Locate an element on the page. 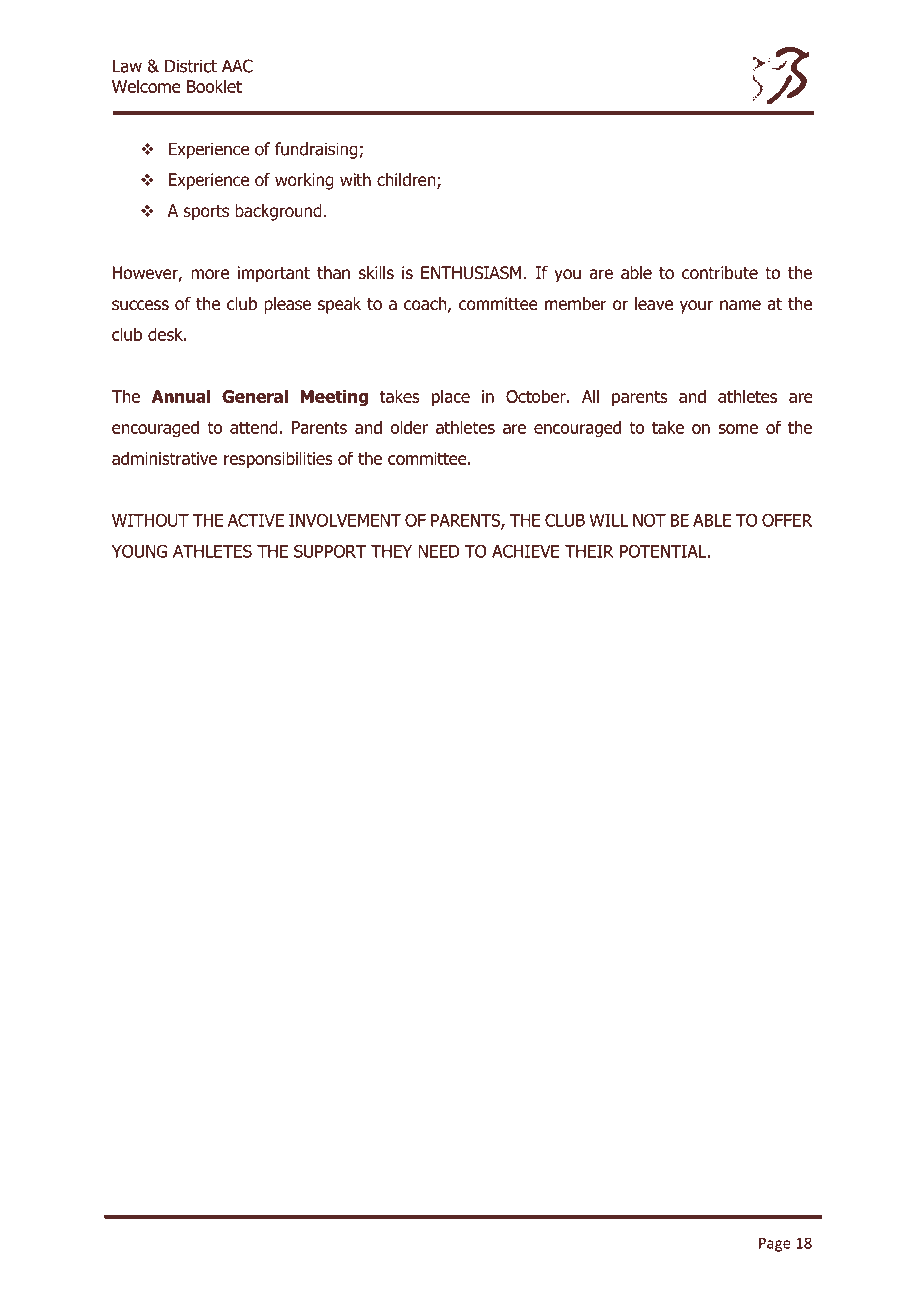 The image size is (924, 1308). children is located at coordinates (407, 181).
